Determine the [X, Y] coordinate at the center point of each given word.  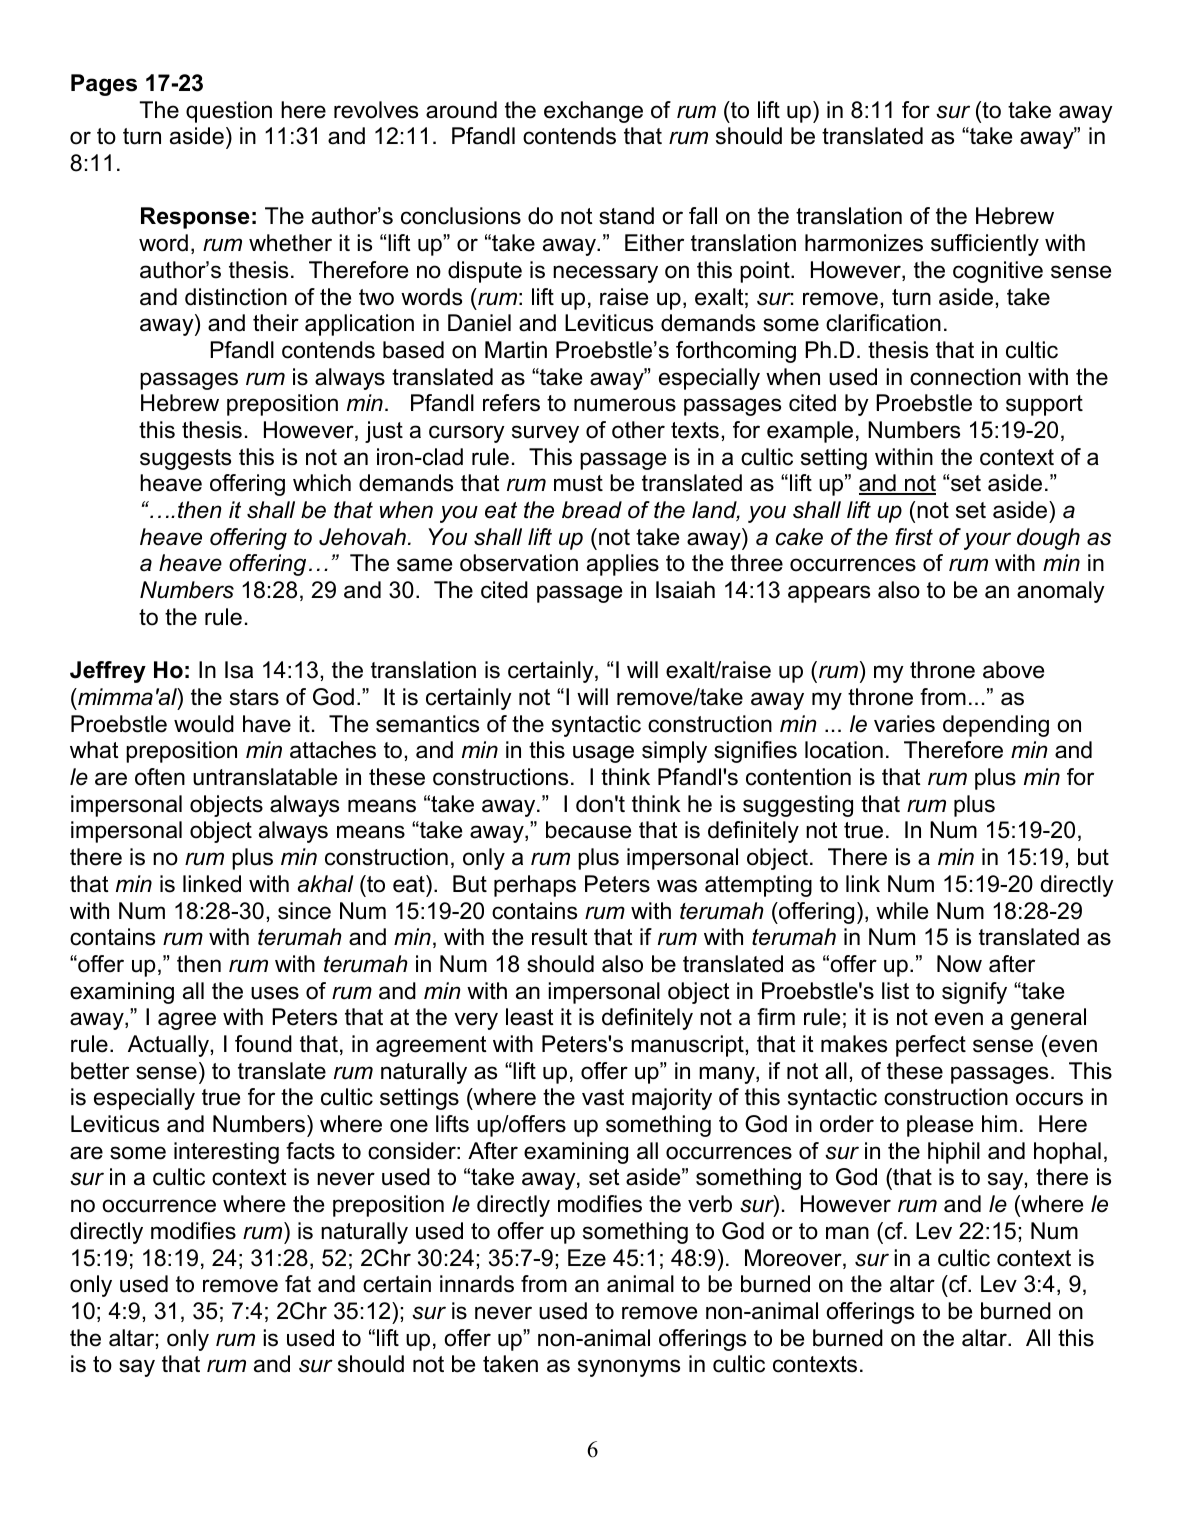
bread [592, 510]
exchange [593, 112]
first [914, 537]
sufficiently [985, 245]
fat [298, 1284]
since [304, 911]
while [902, 911]
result [560, 937]
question [229, 112]
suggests [185, 459]
